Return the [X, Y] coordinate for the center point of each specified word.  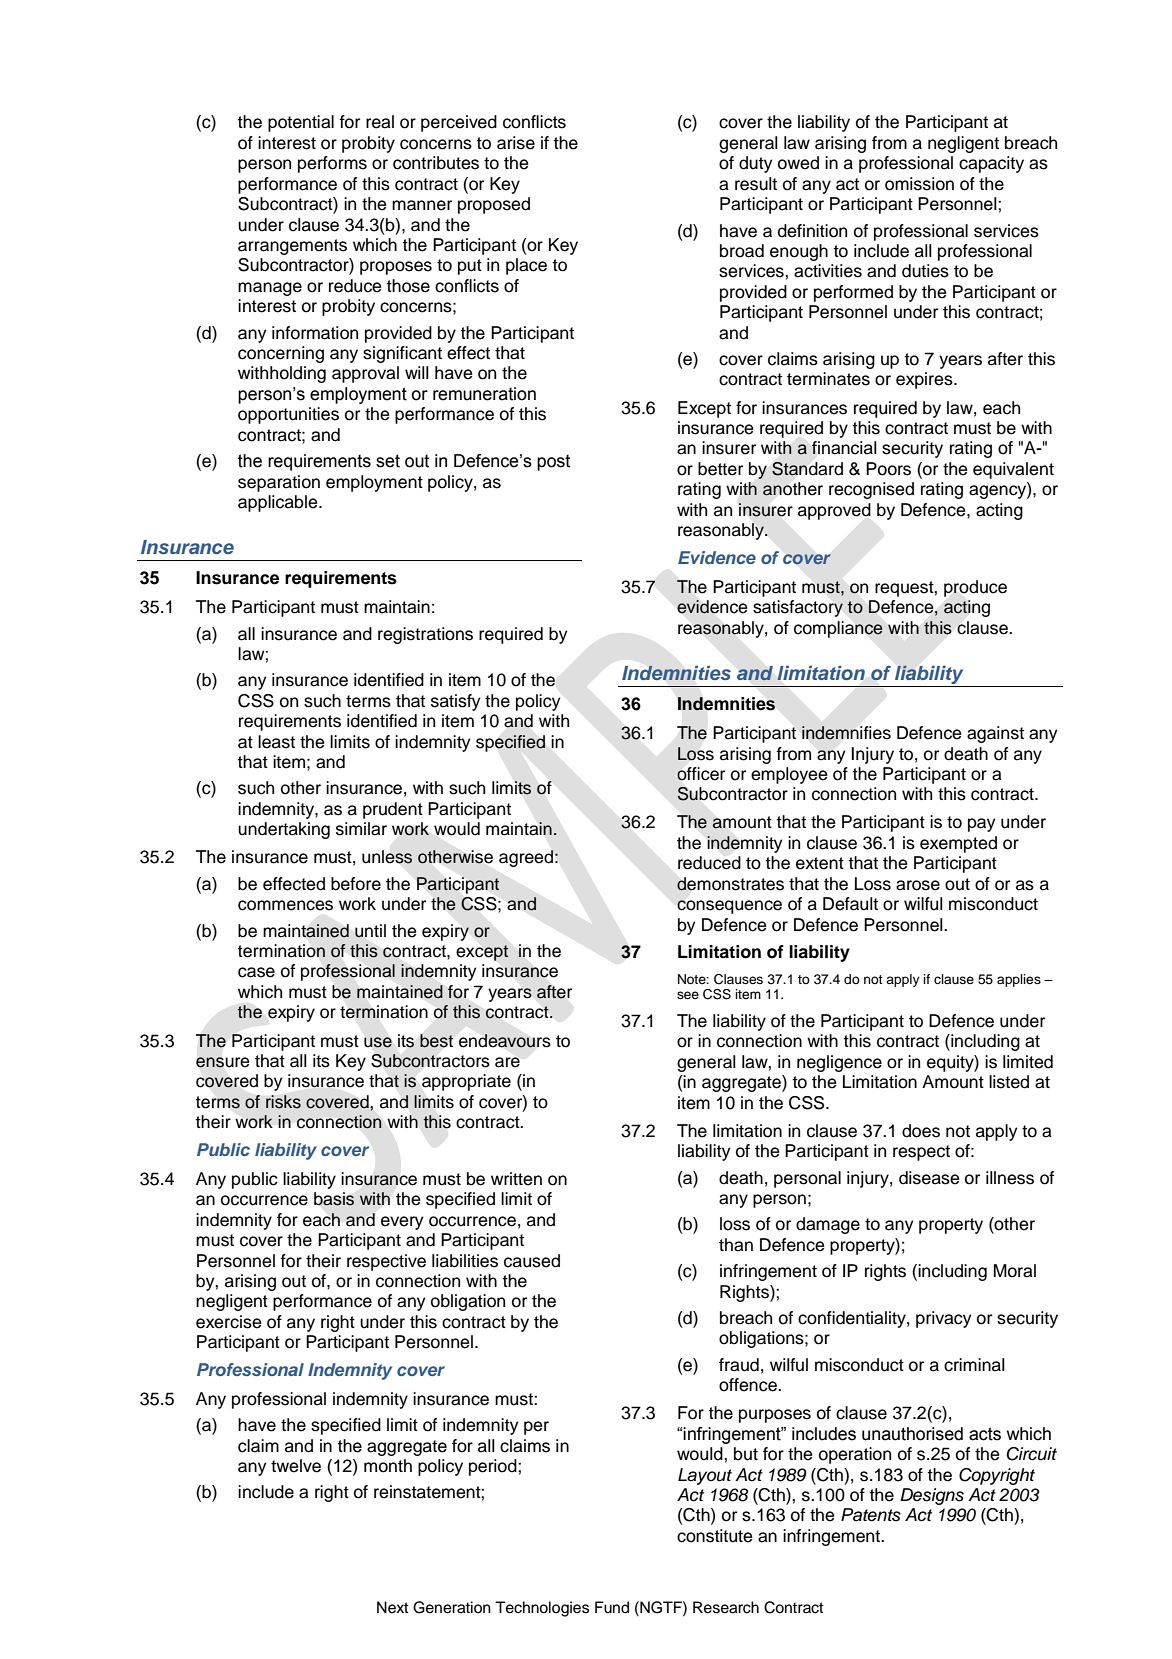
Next [393, 1607]
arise [516, 143]
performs [332, 164]
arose [918, 885]
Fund [612, 1607]
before [356, 884]
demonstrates [730, 884]
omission [919, 184]
